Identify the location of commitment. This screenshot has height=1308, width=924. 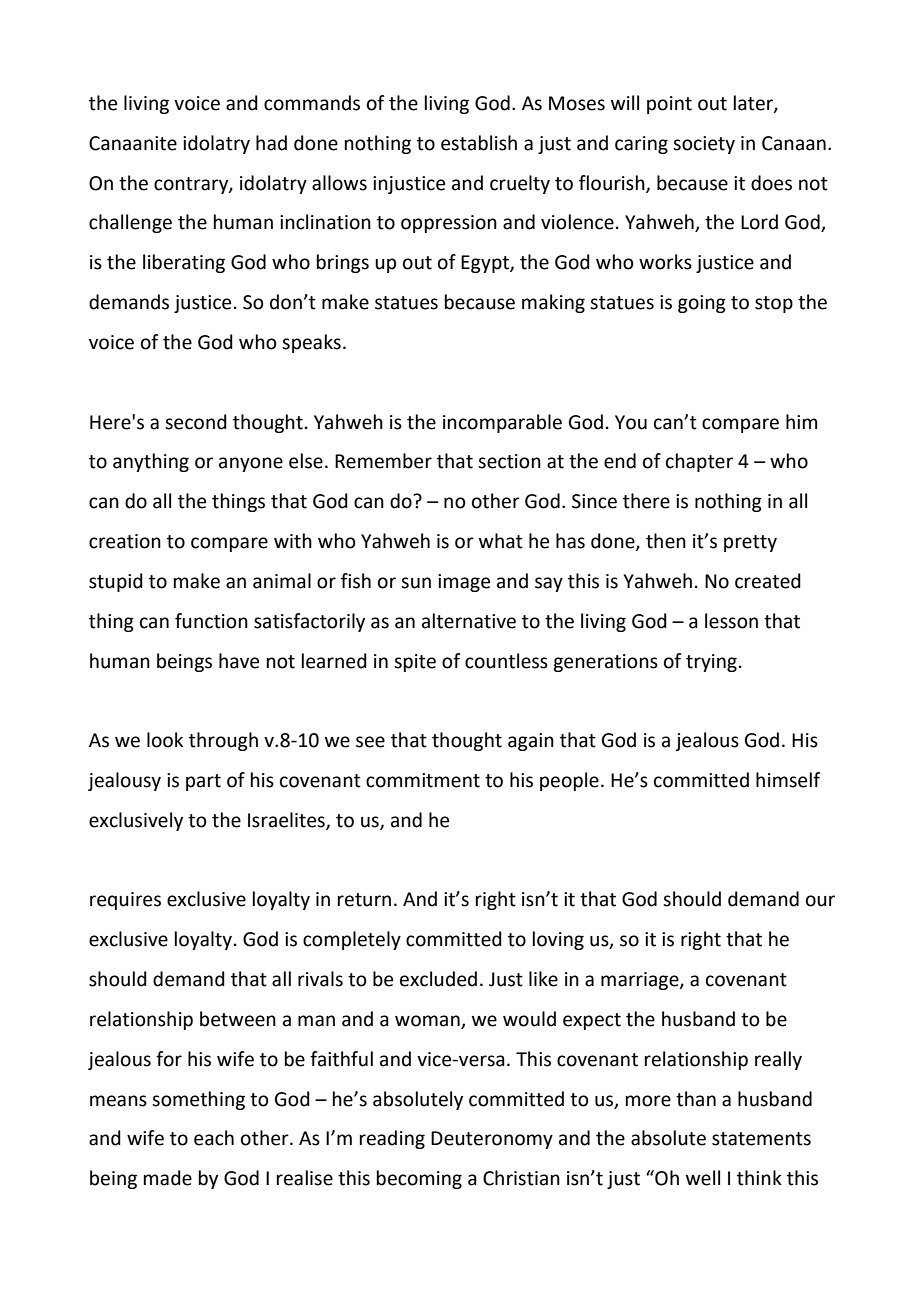
(423, 780).
